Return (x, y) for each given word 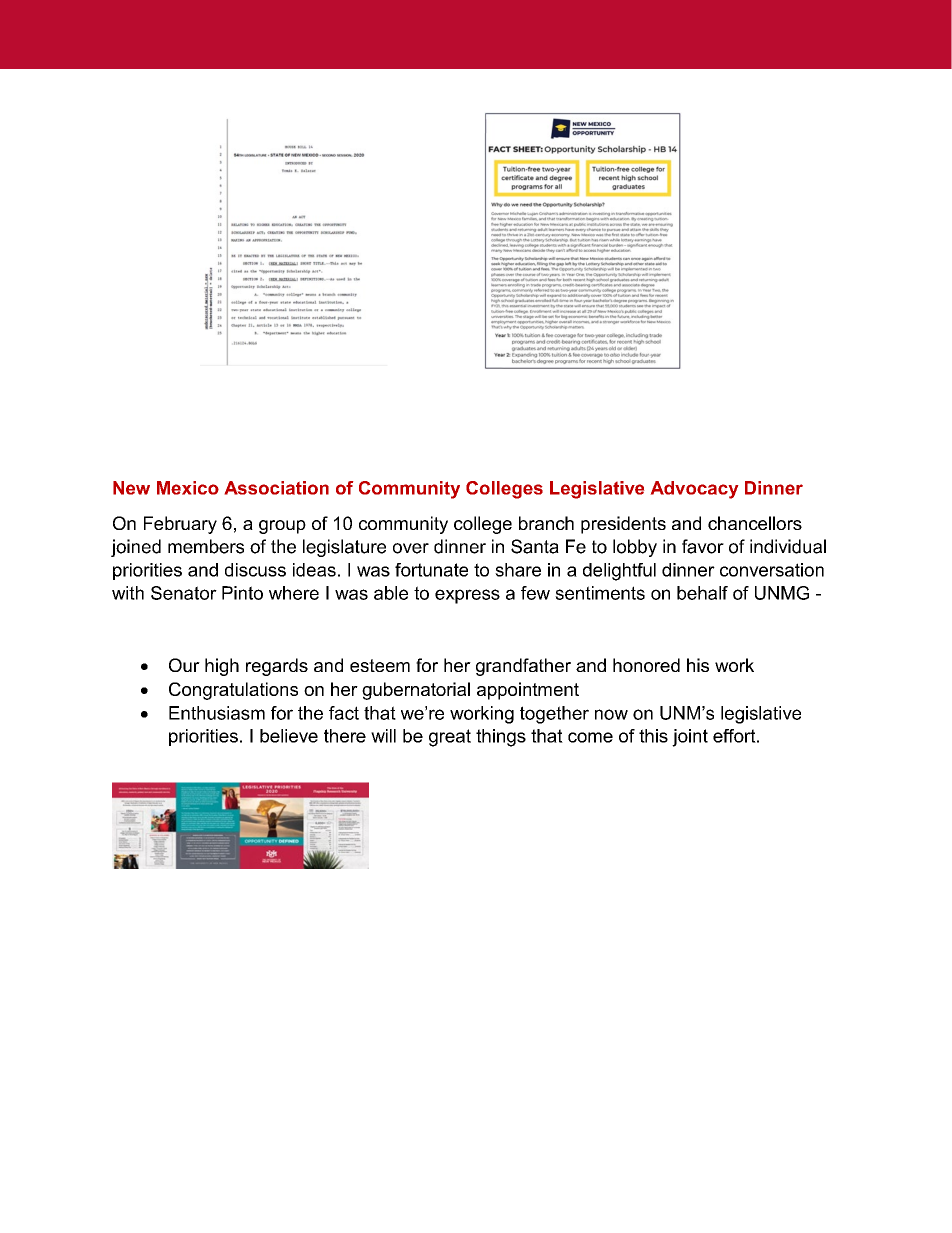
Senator (184, 593)
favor (703, 546)
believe (289, 736)
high (222, 667)
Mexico (188, 488)
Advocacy (694, 490)
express (467, 596)
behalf (702, 593)
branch (546, 523)
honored (646, 665)
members (206, 546)
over (411, 548)
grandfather (523, 667)
